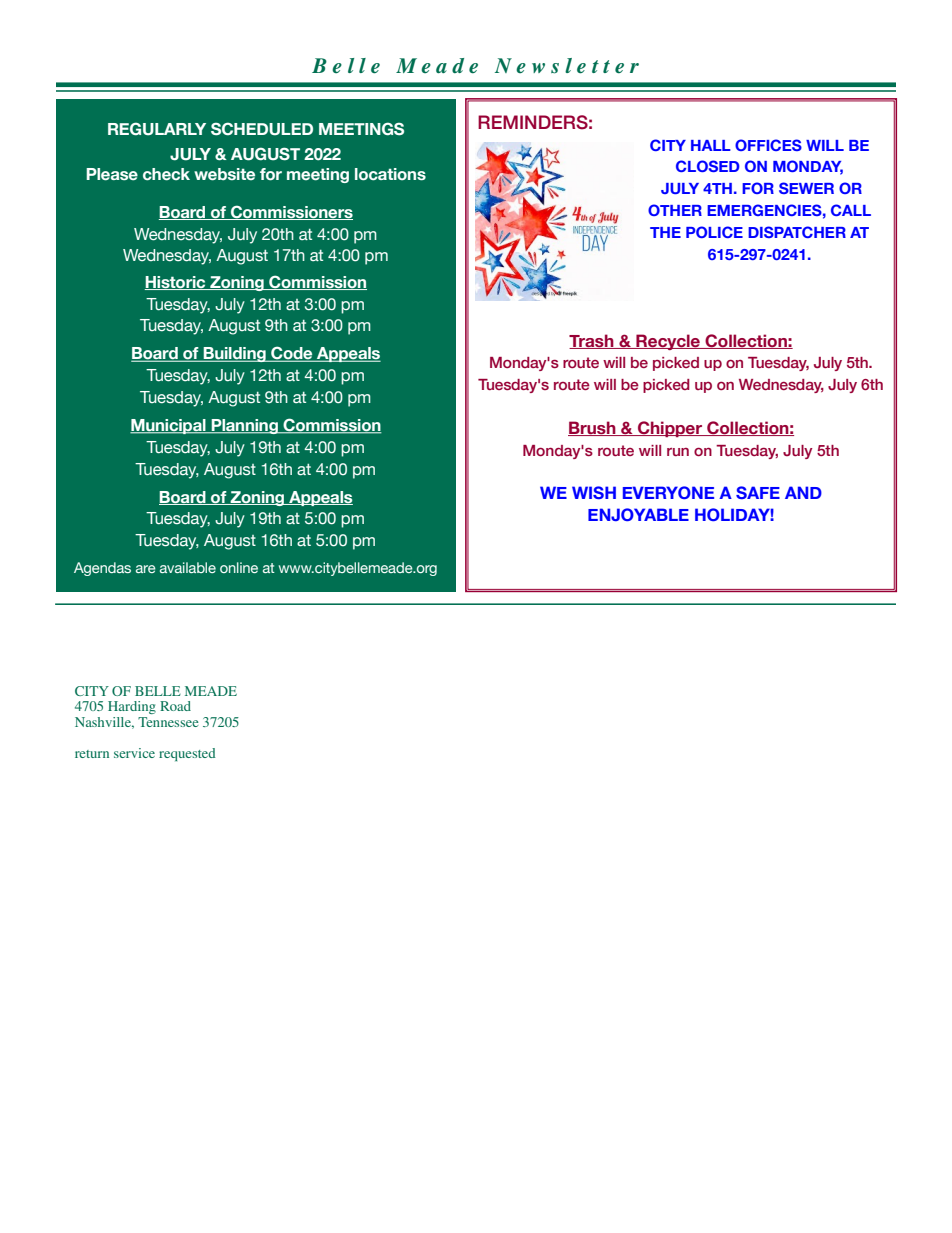 This document has height=1233, width=952. Describe the element at coordinates (758, 492) in the document. I see `SAFE` at that location.
